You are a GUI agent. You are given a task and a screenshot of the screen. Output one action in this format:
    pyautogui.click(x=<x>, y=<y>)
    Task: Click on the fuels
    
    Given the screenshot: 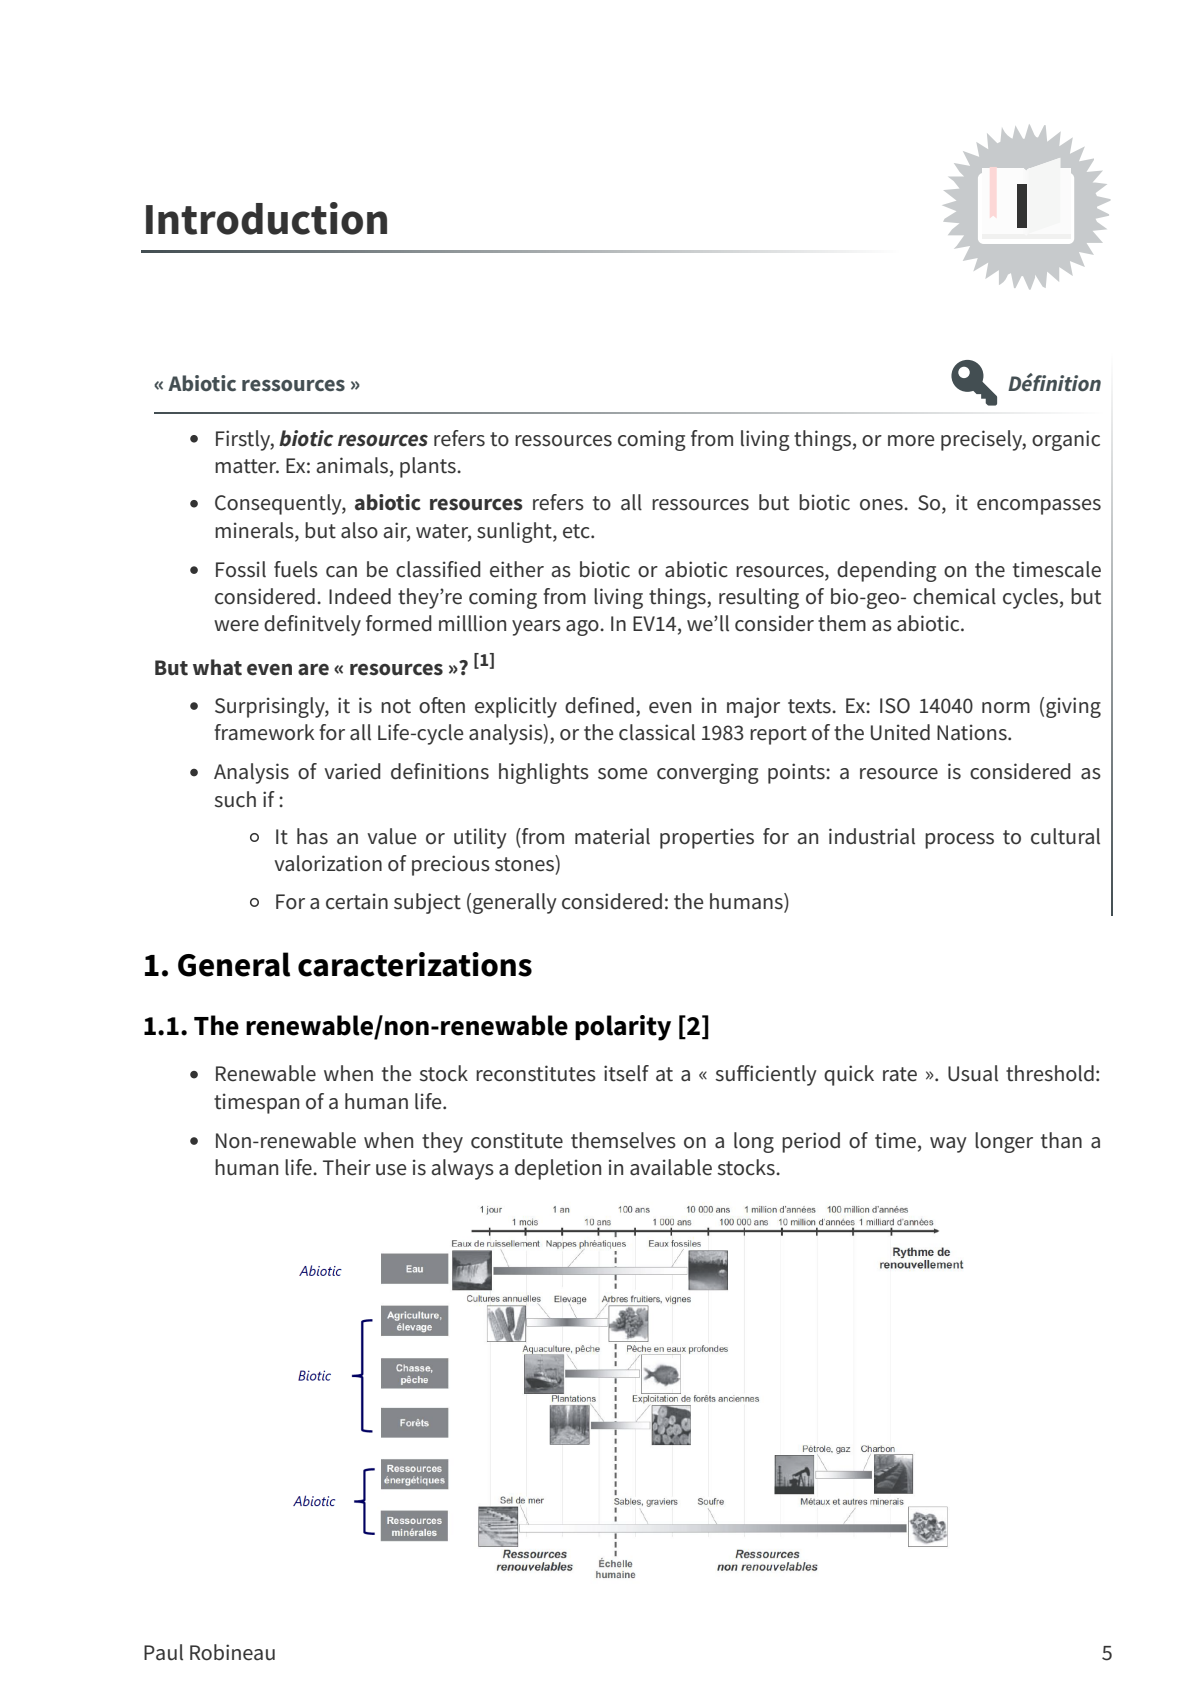 What is the action you would take?
    pyautogui.click(x=296, y=569)
